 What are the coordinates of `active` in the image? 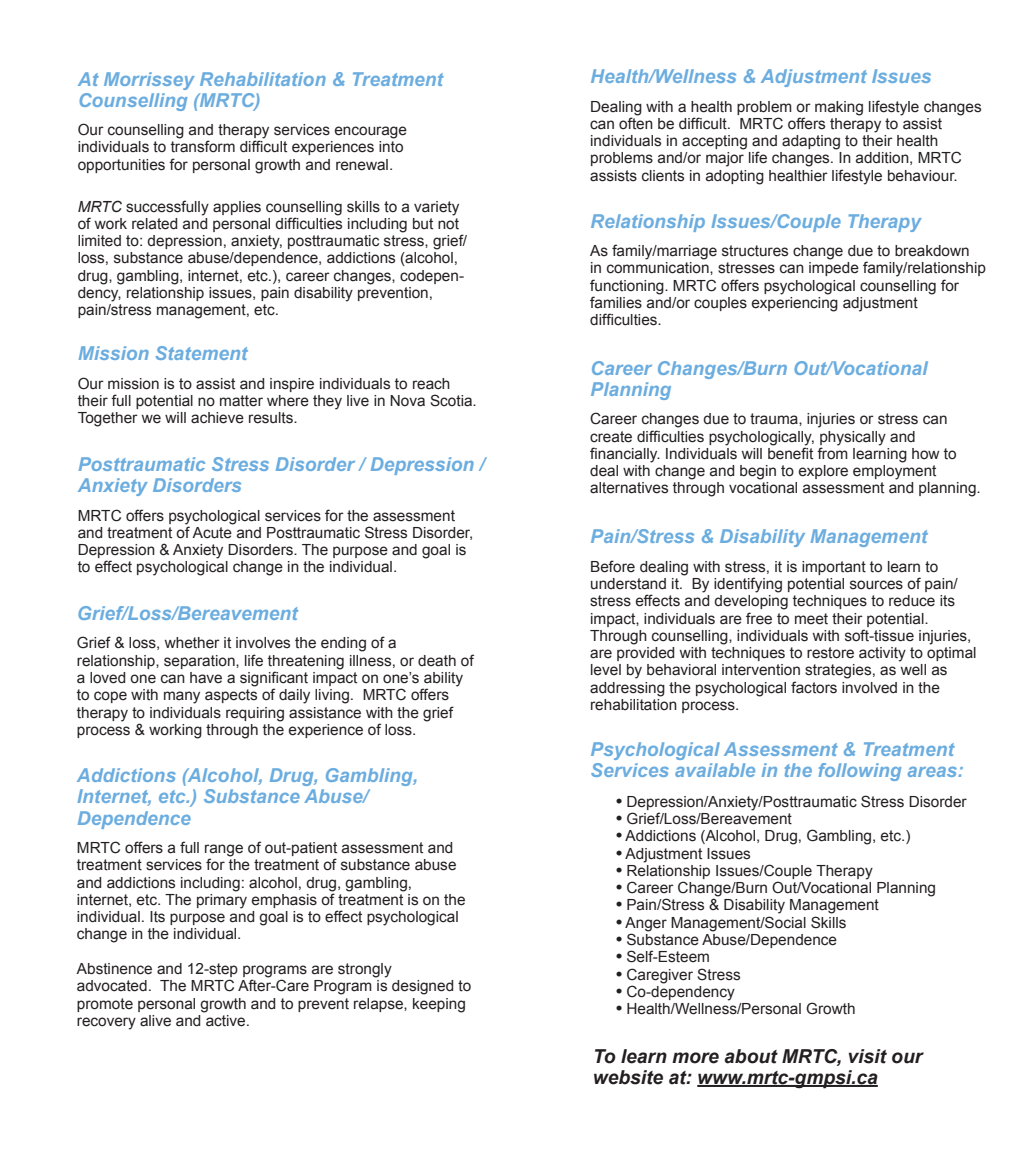 It's located at (226, 1019).
